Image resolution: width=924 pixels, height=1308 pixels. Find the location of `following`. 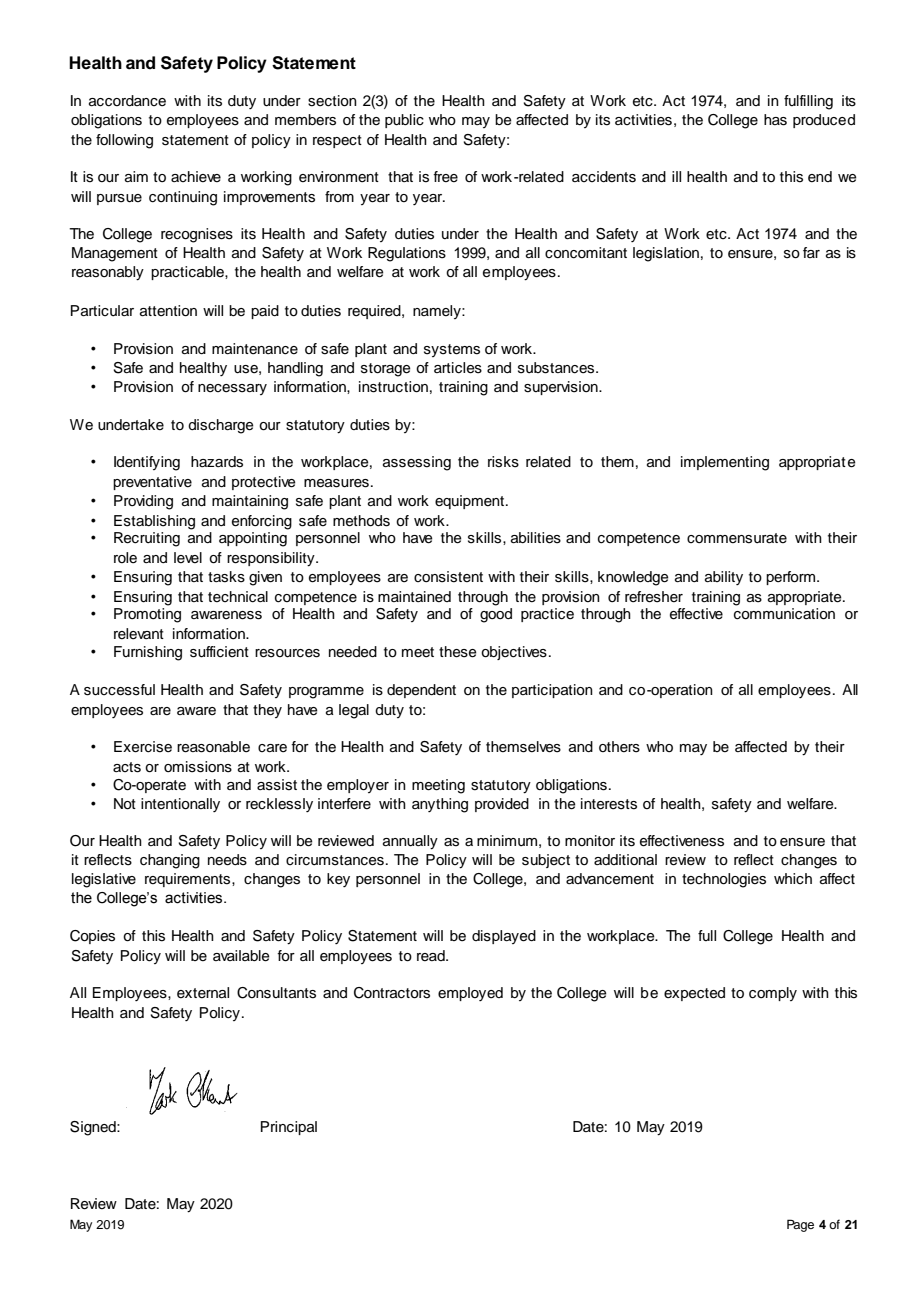

following is located at coordinates (124, 141).
